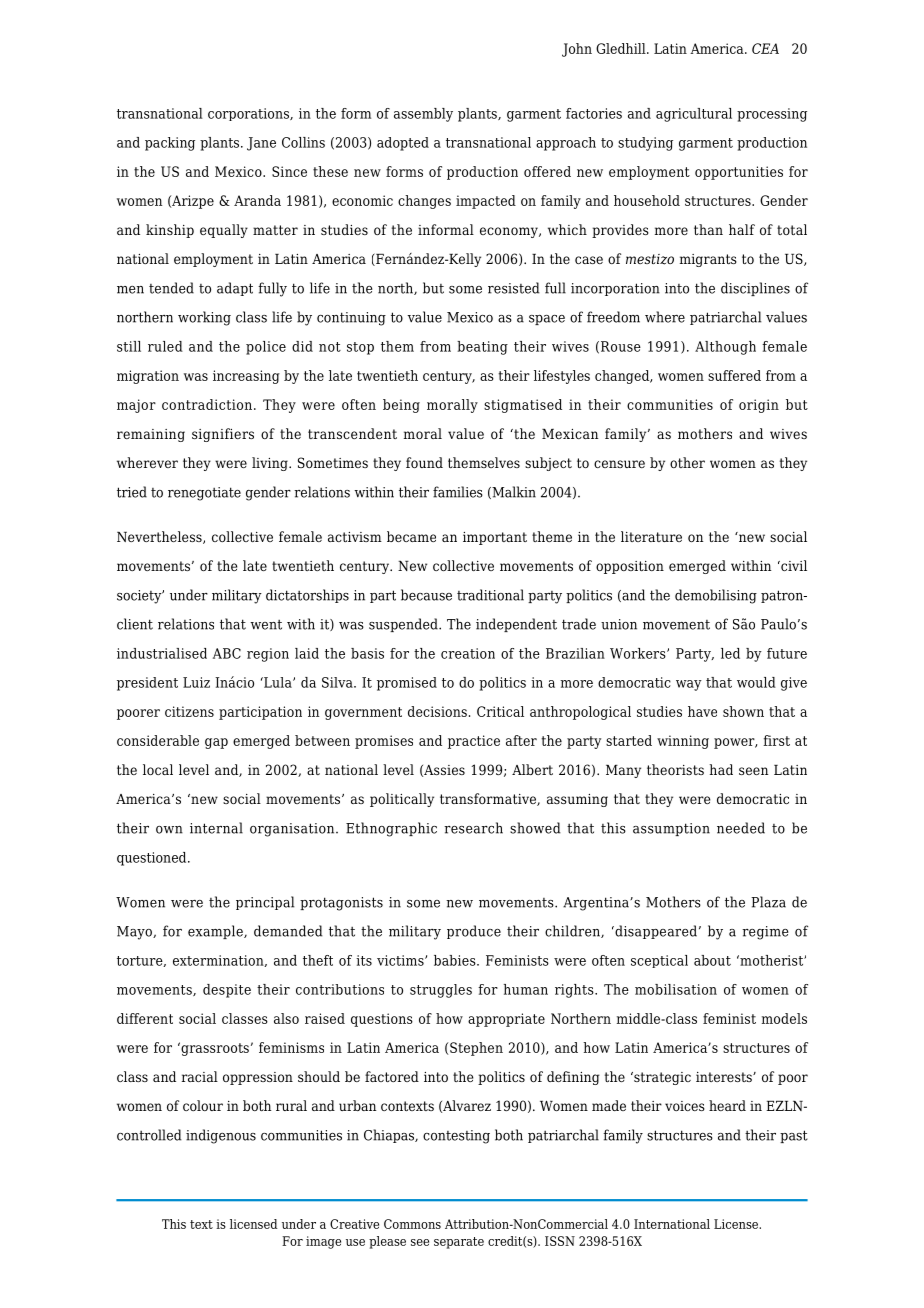 This screenshot has height=1308, width=924. I want to click on packing, so click(170, 144).
